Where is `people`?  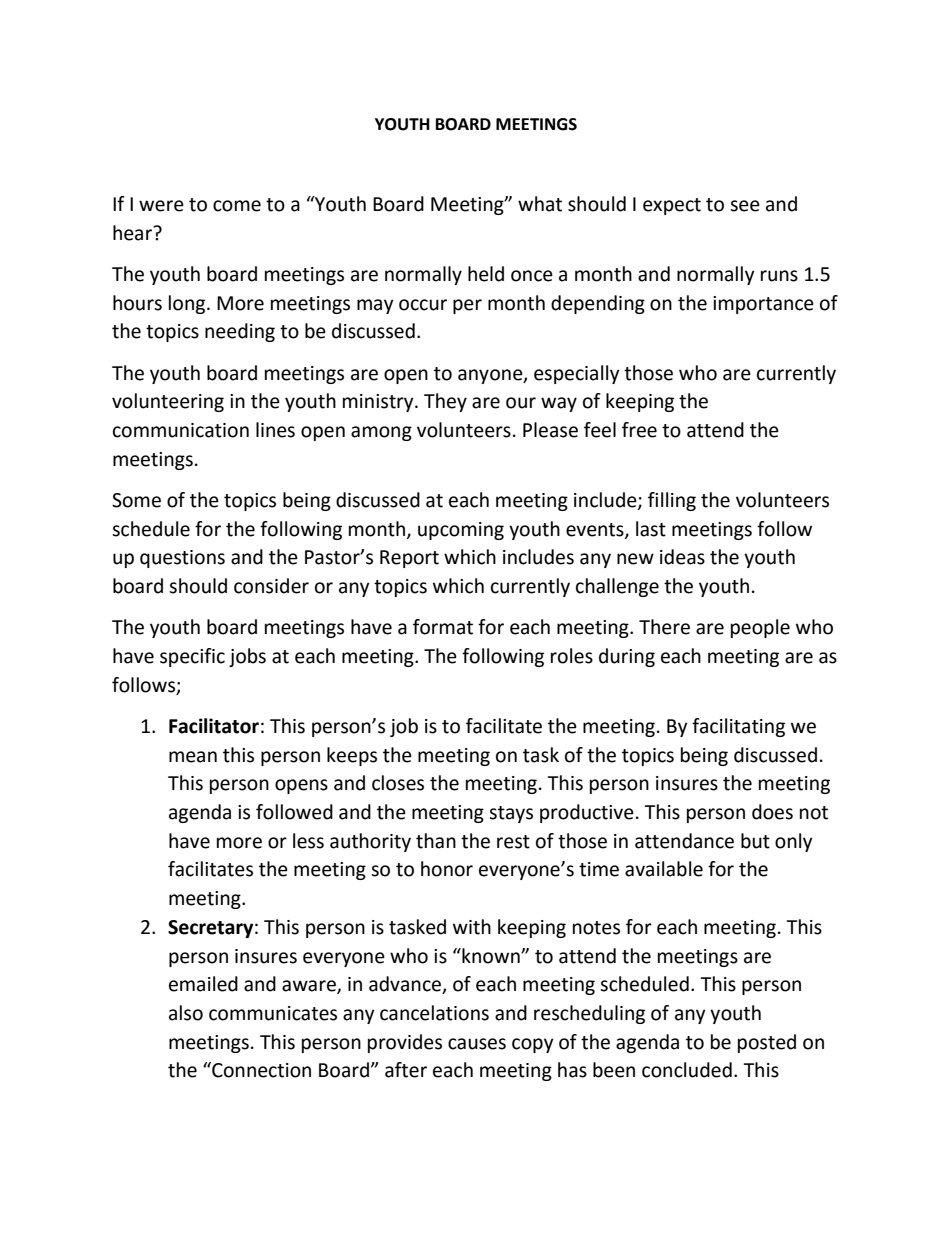
people is located at coordinates (760, 628).
